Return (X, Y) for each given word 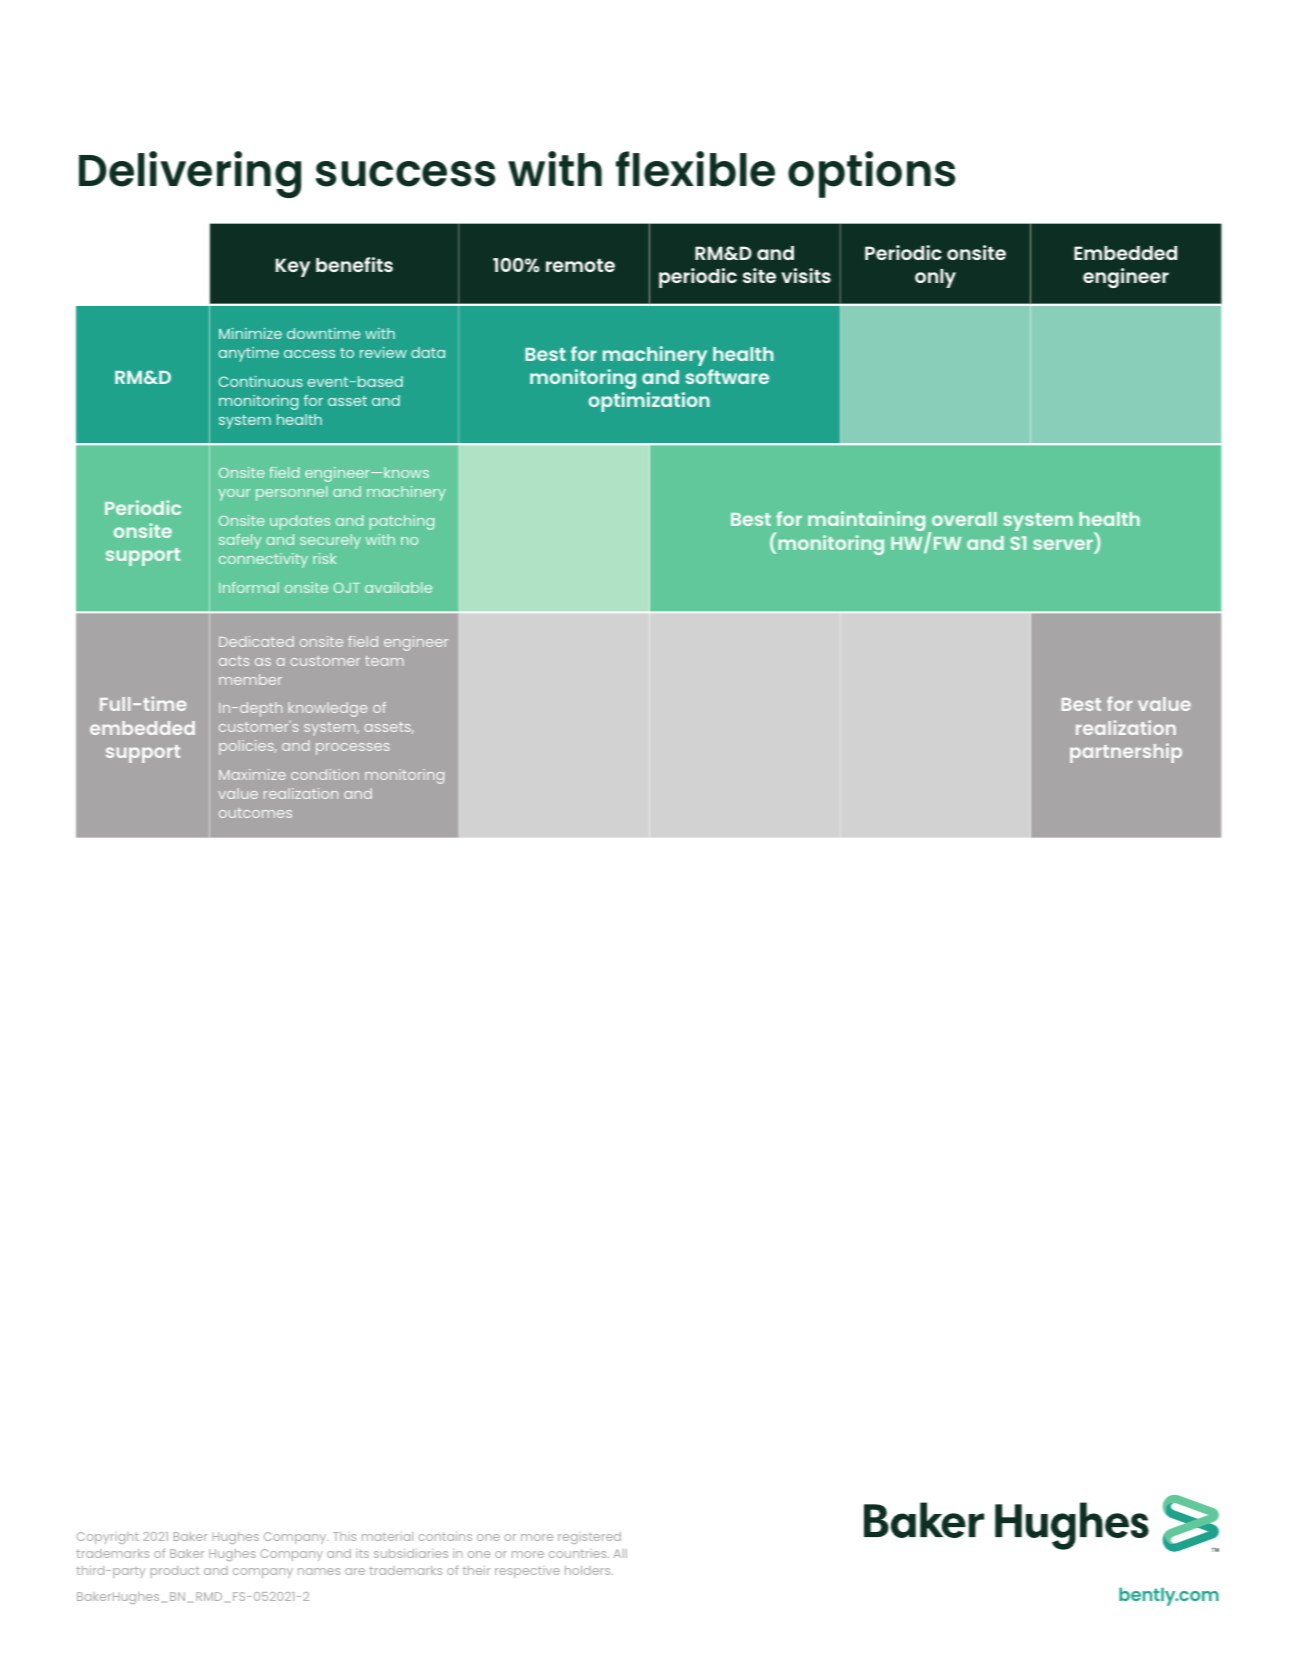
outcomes (255, 813)
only (935, 278)
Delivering (190, 174)
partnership (1126, 753)
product (175, 1572)
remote (580, 265)
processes (353, 749)
